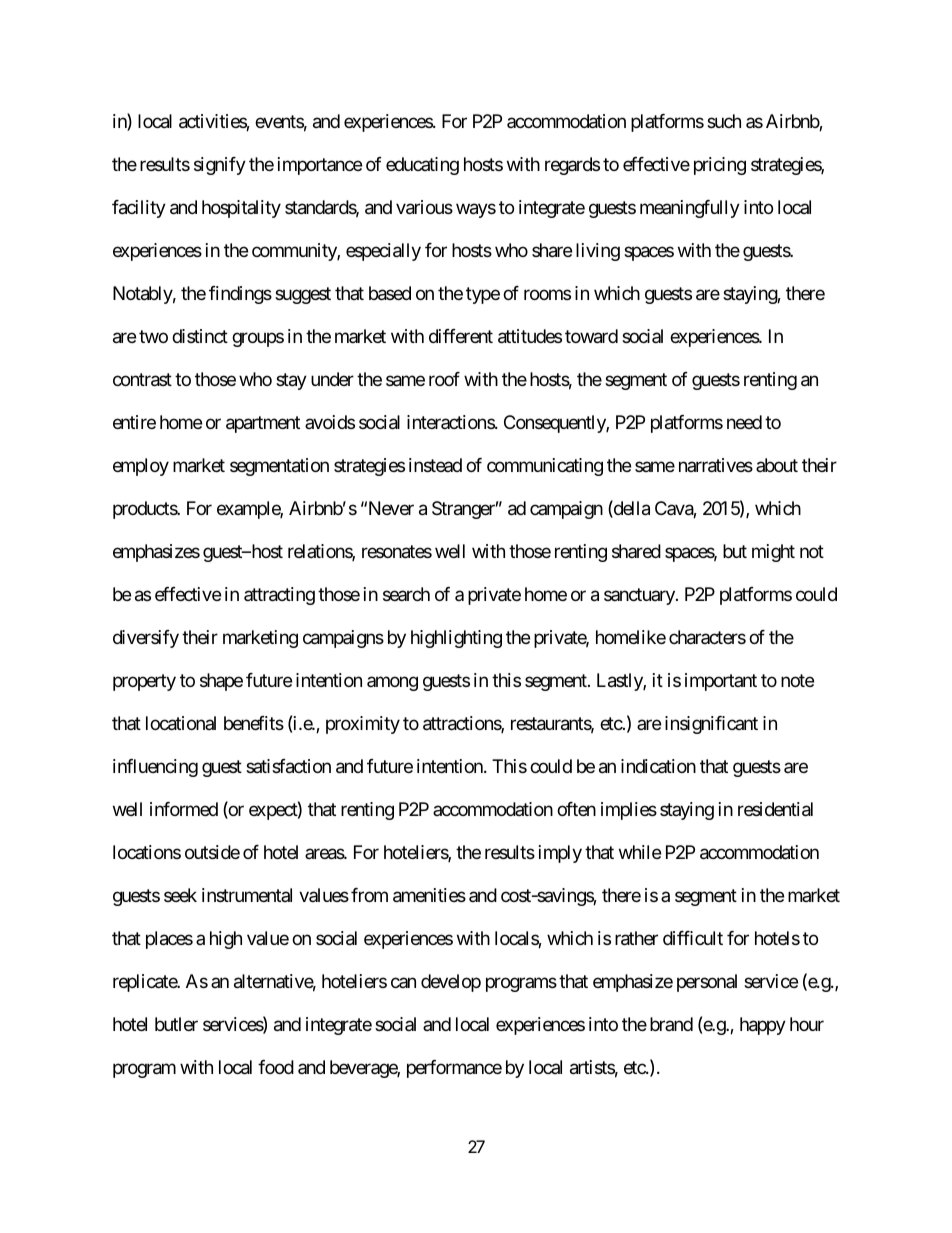 Image resolution: width=952 pixels, height=1233 pixels. What do you see at coordinates (406, 594) in the screenshot?
I see `search` at bounding box center [406, 594].
